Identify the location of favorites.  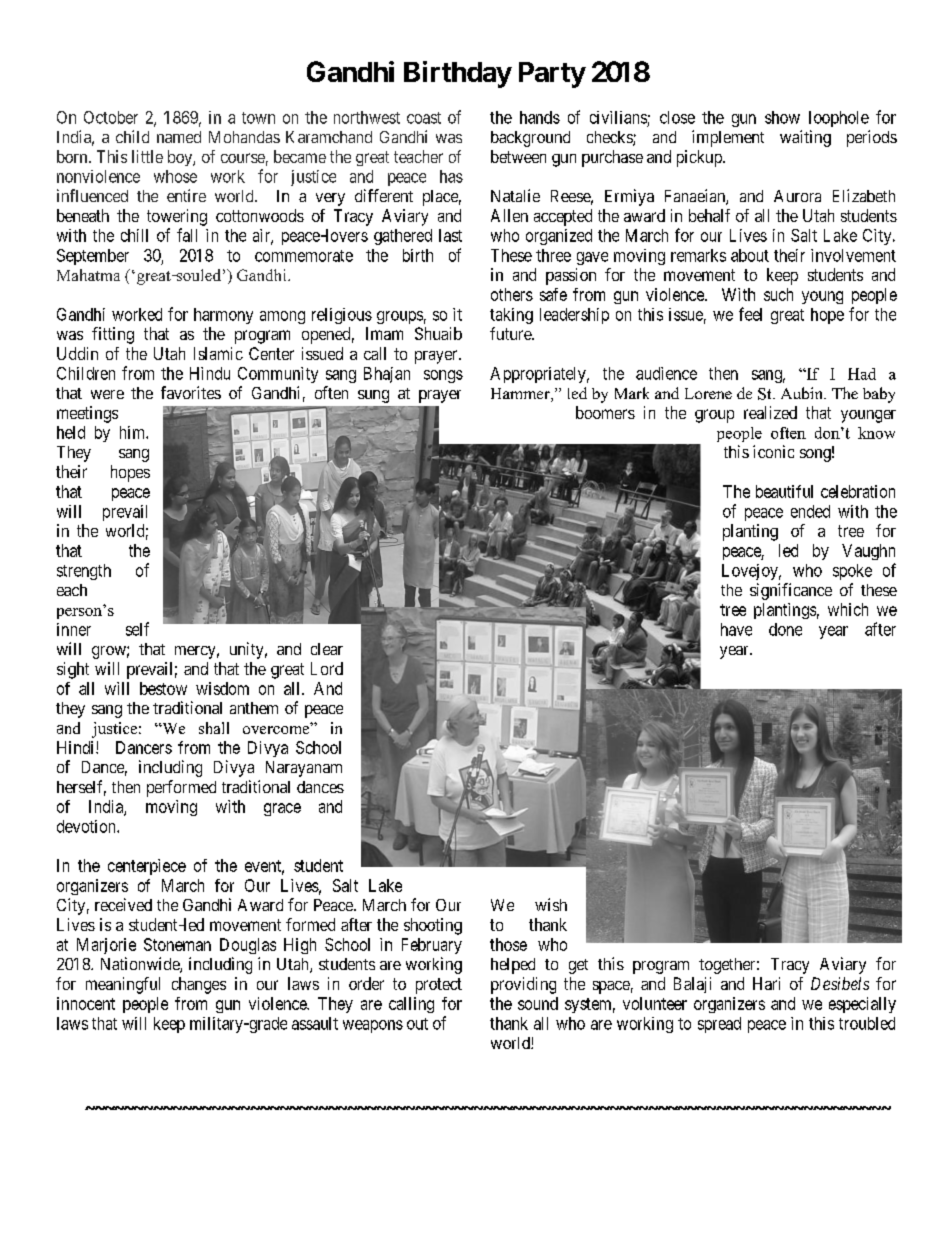
(191, 392).
